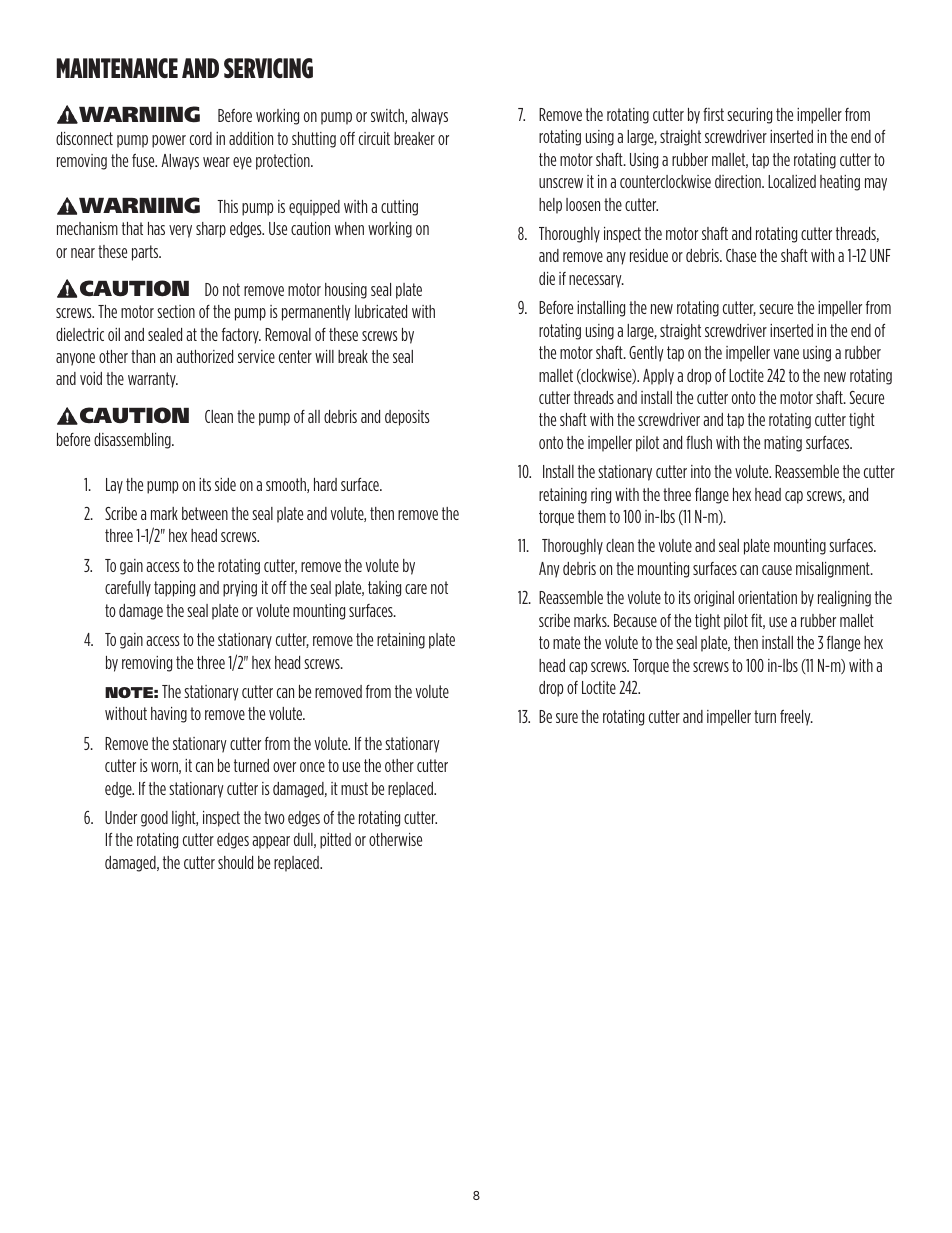 The image size is (952, 1233). Describe the element at coordinates (374, 138) in the screenshot. I see `circuit` at that location.
